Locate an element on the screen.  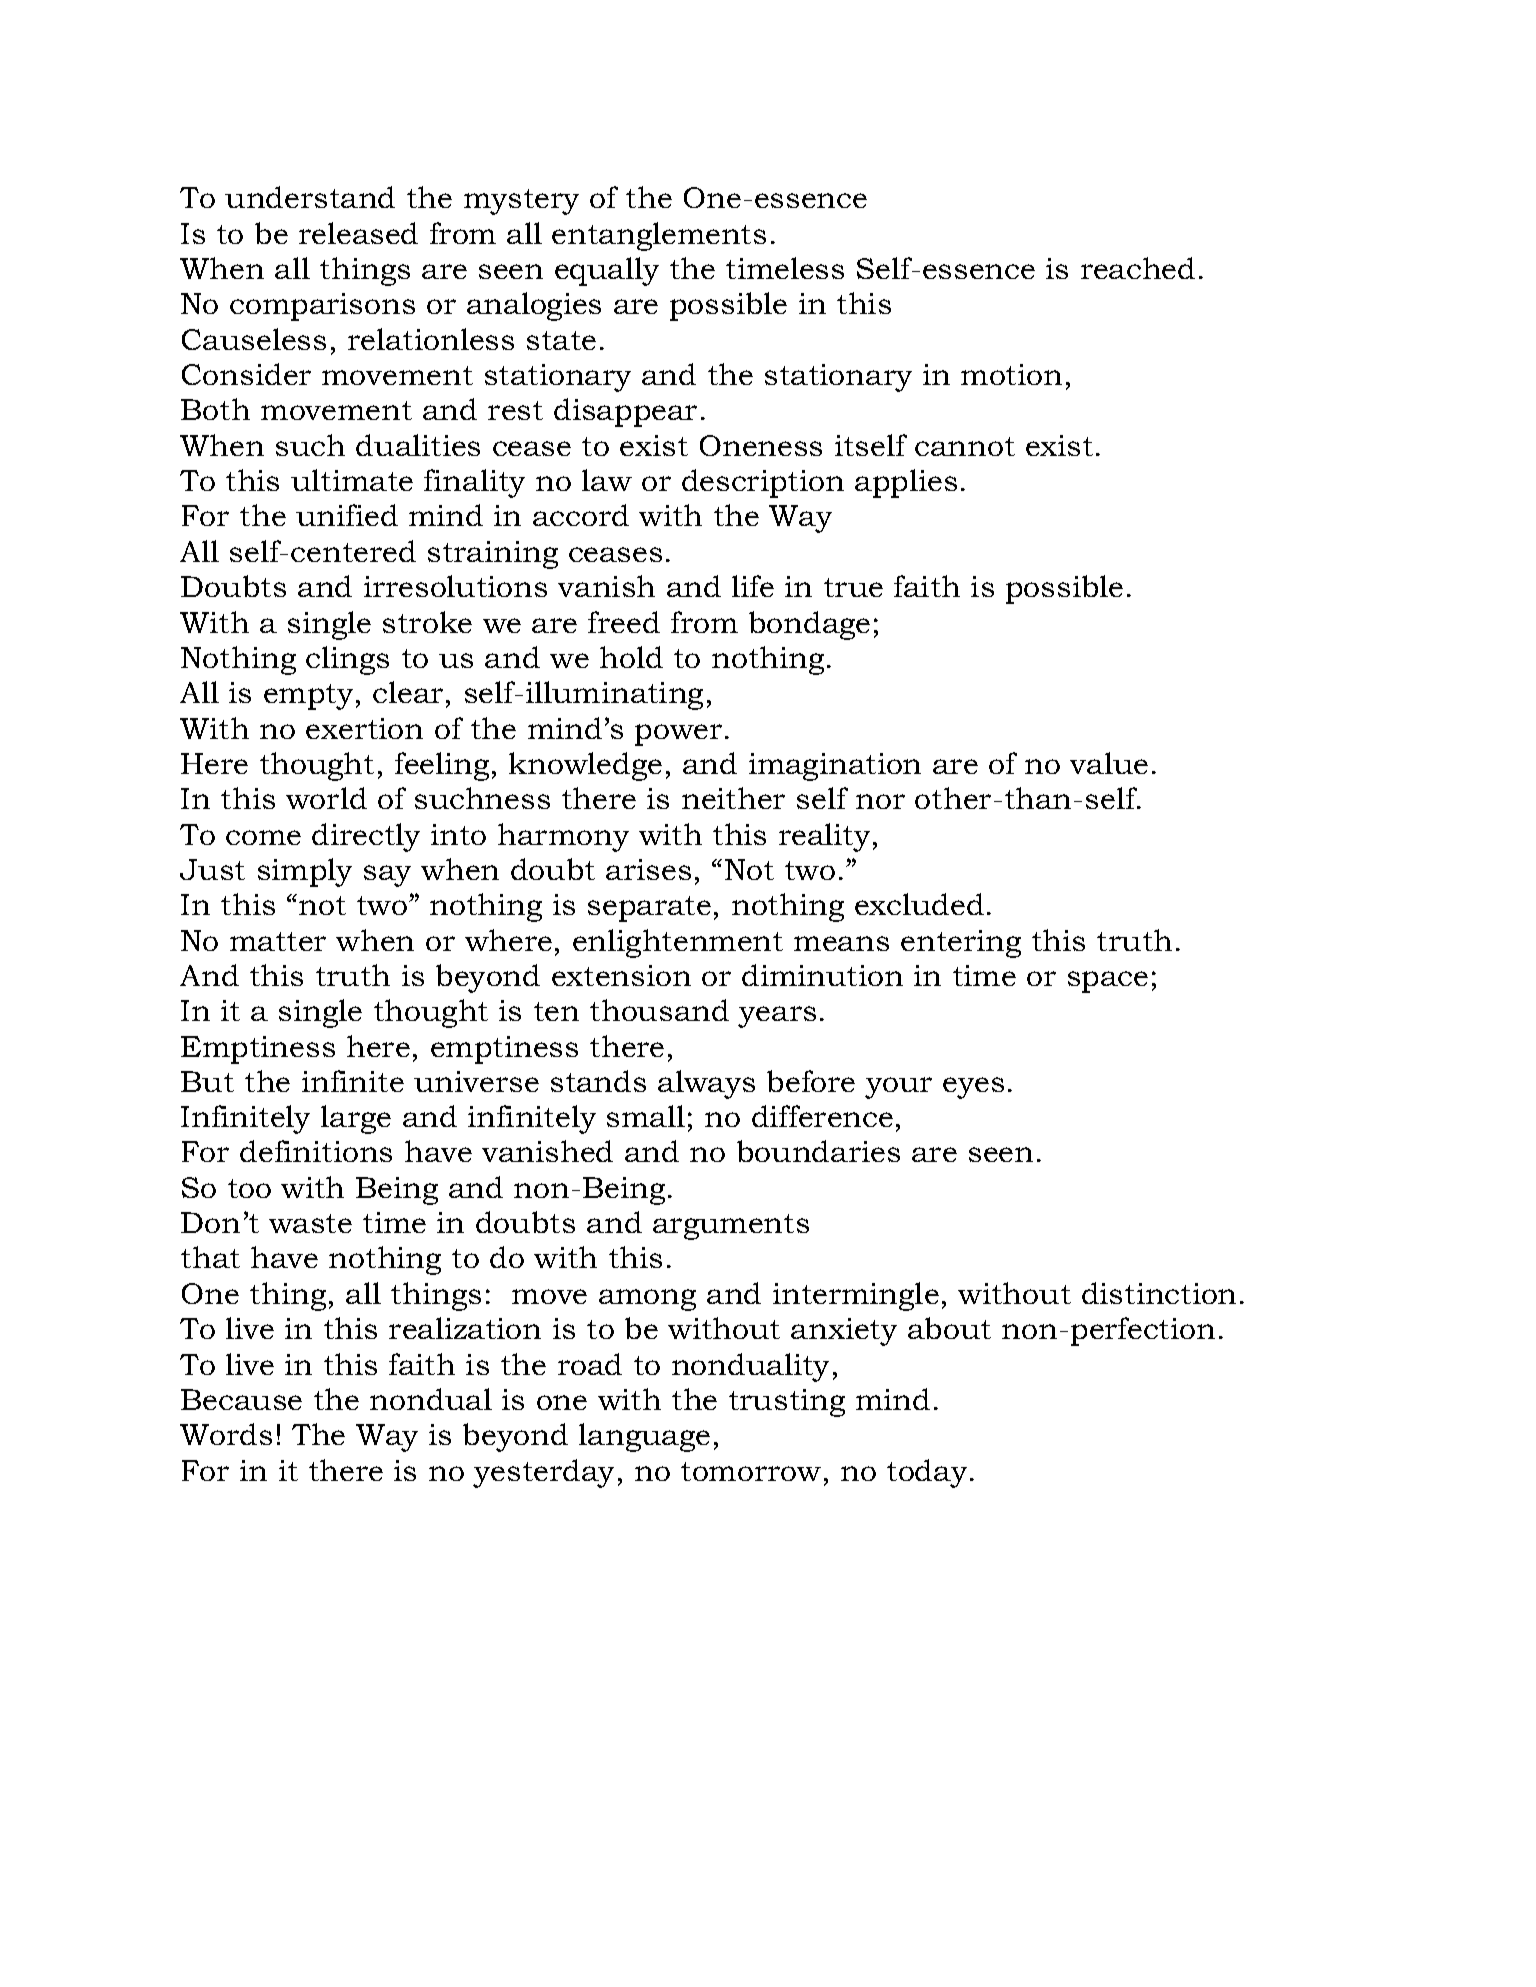
hold is located at coordinates (631, 657).
